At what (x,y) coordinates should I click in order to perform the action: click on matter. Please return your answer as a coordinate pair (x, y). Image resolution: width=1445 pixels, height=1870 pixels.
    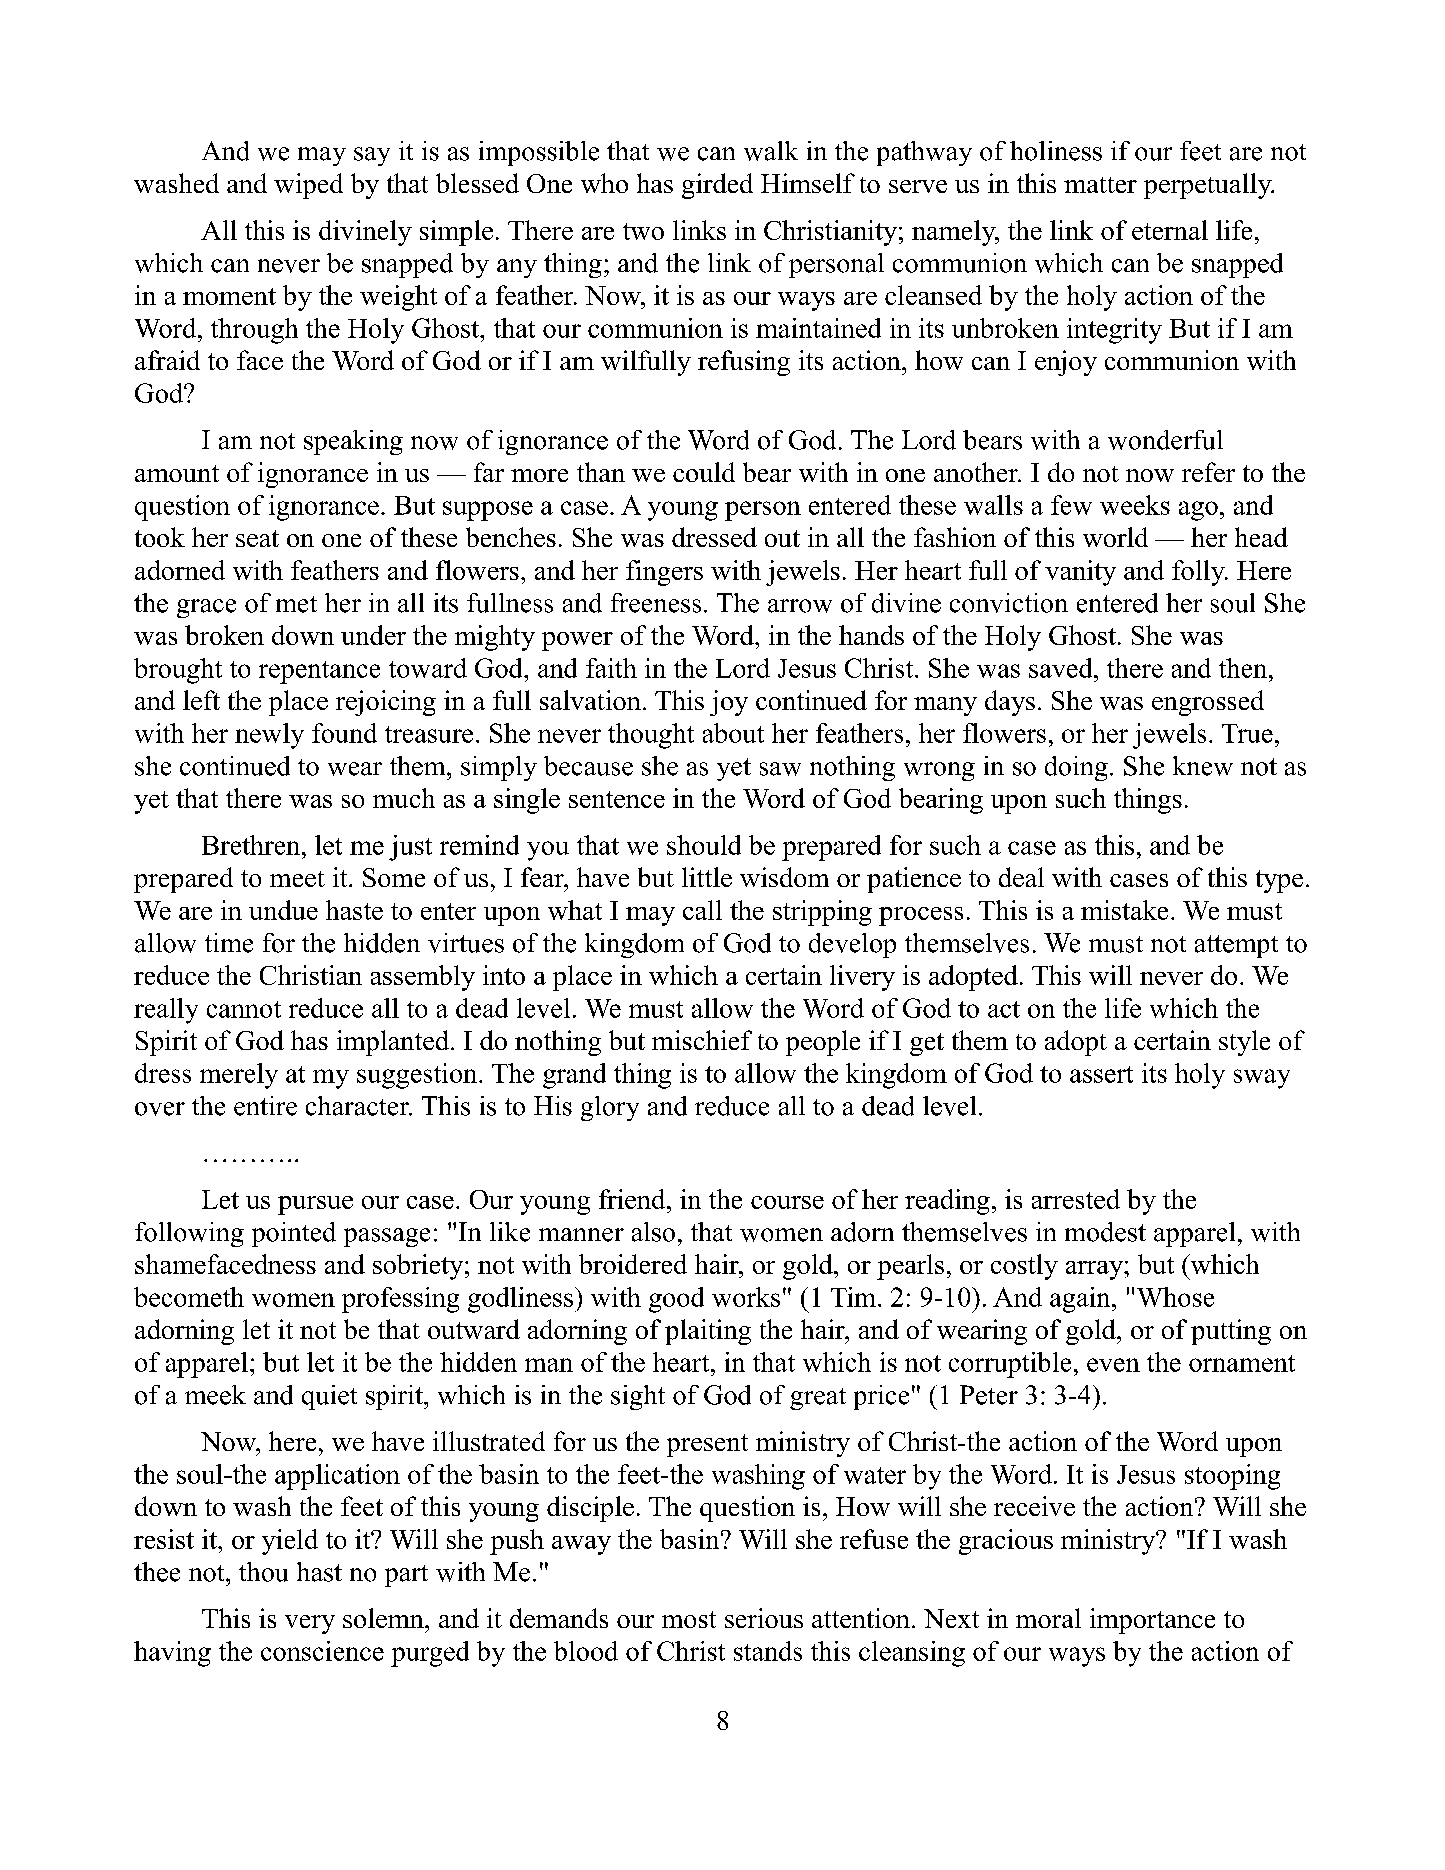
    Looking at the image, I should click on (1100, 185).
